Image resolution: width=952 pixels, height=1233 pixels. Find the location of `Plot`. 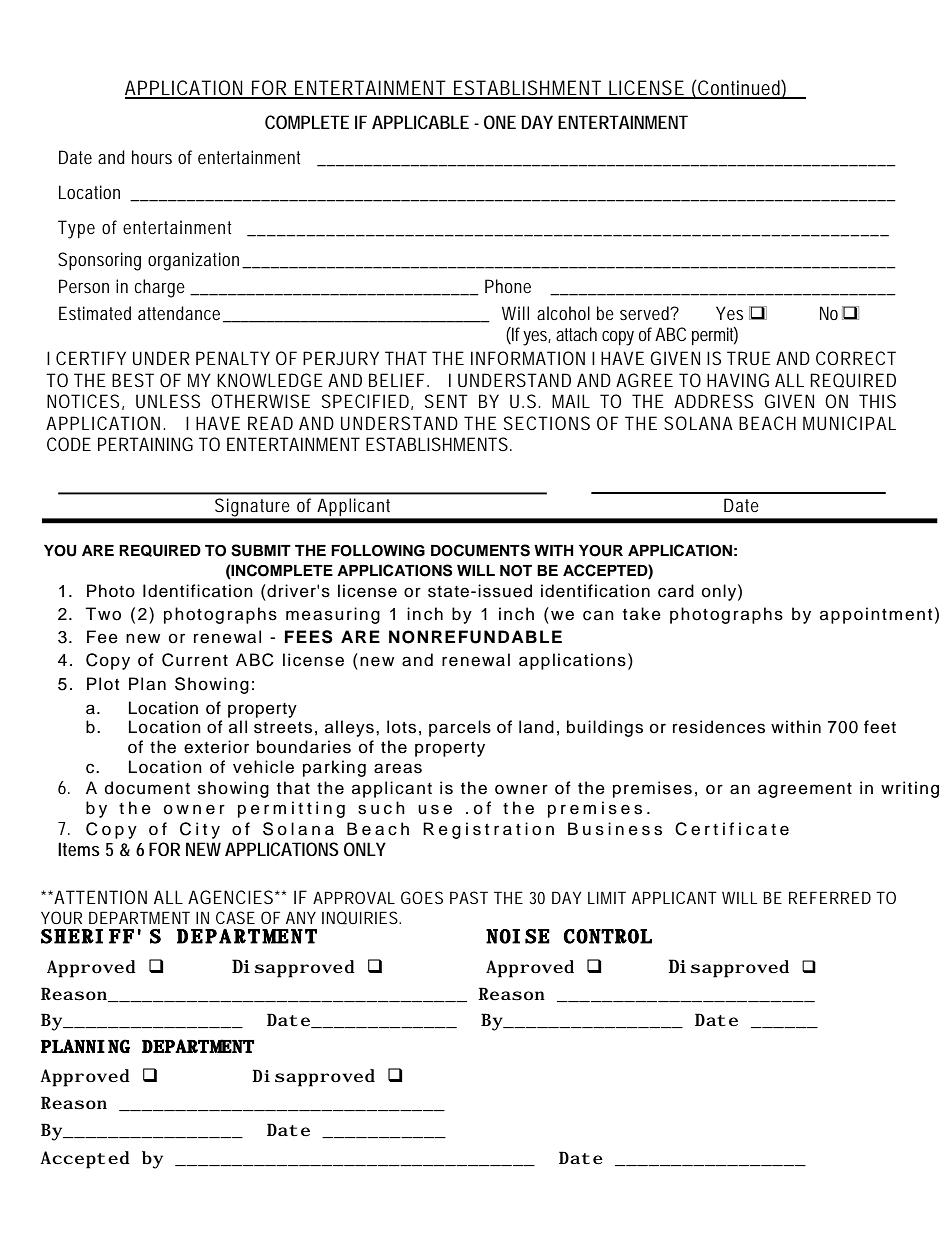

Plot is located at coordinates (103, 684).
